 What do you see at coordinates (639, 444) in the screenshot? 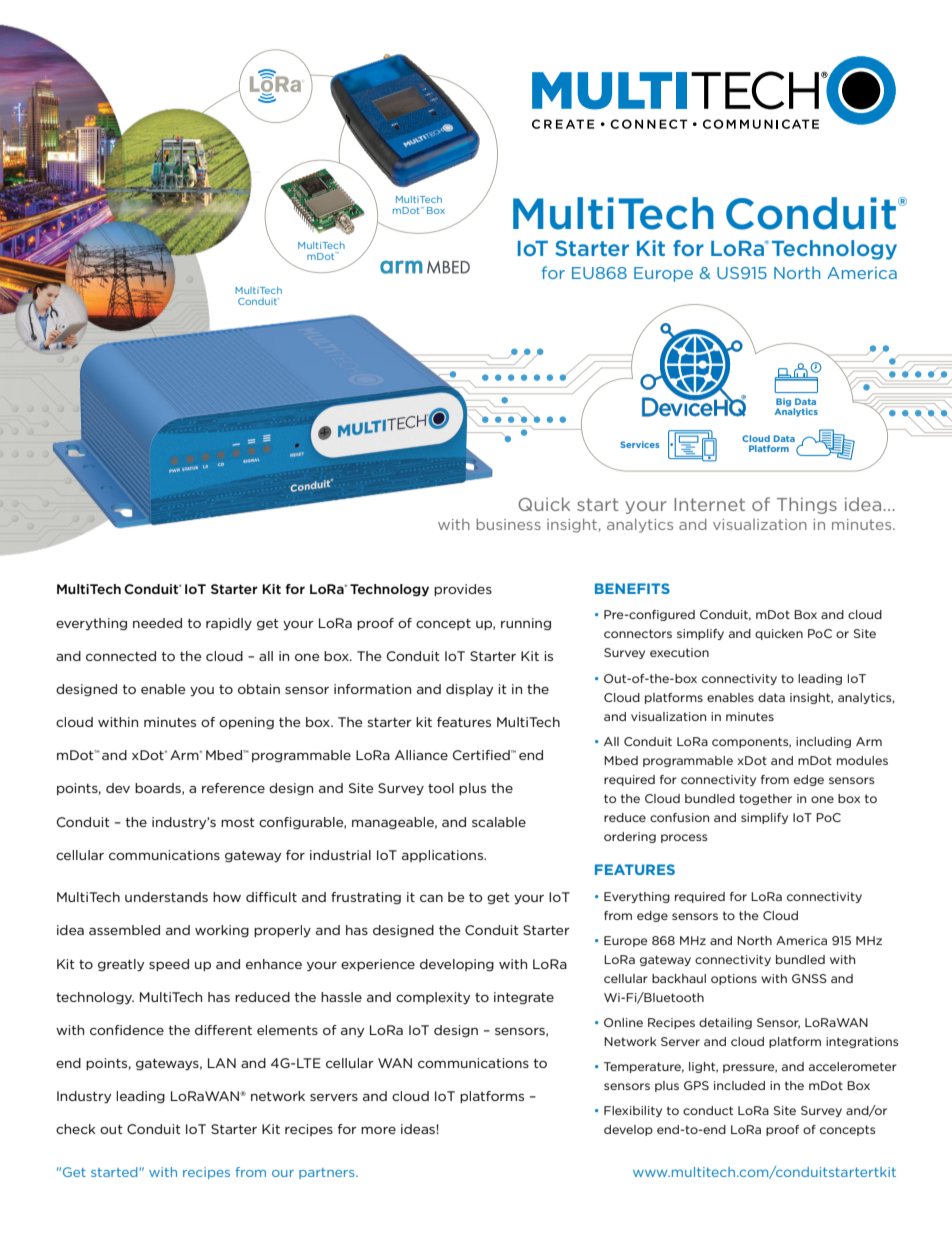
I see `Services` at bounding box center [639, 444].
